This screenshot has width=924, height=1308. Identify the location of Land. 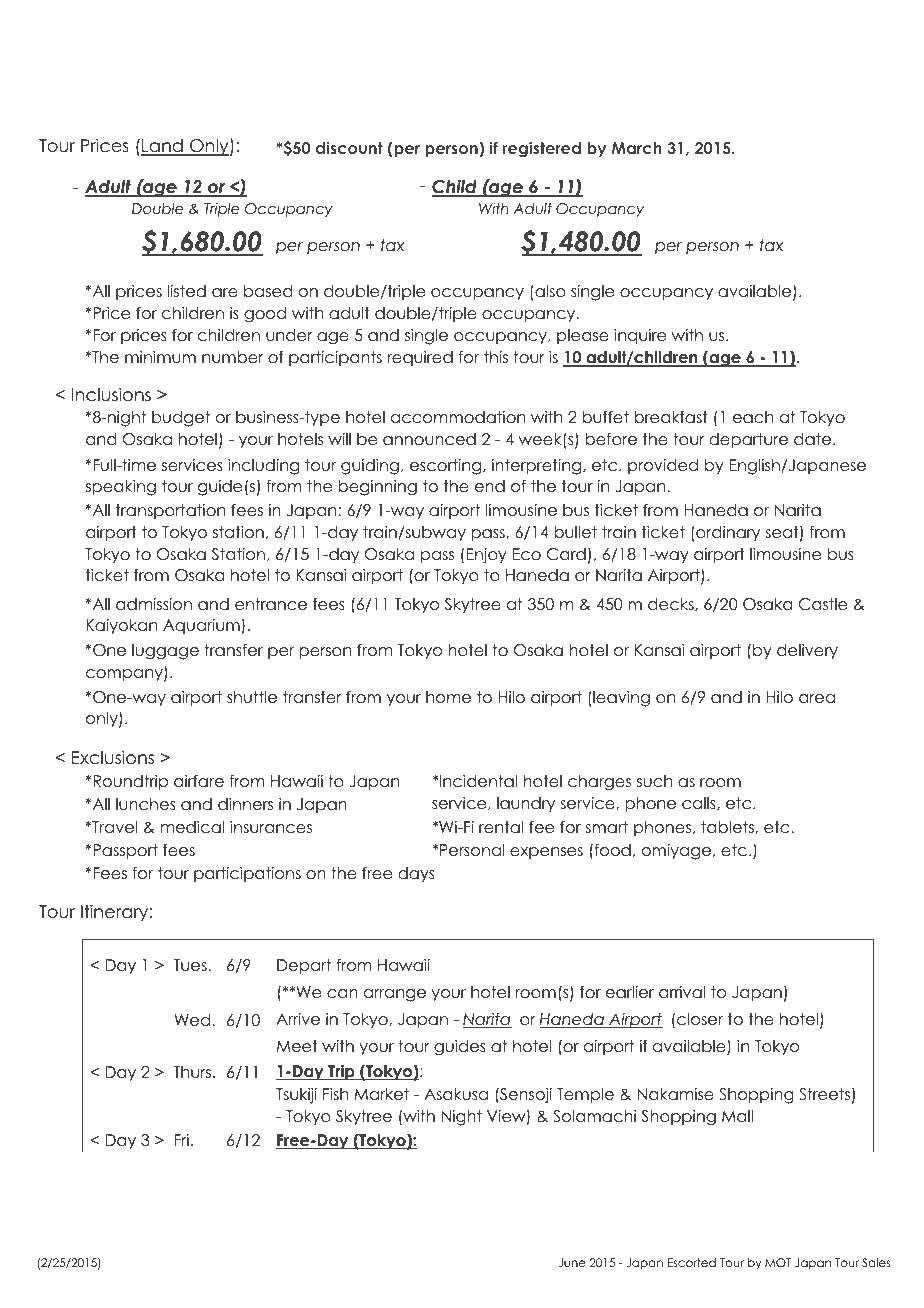
(163, 147).
